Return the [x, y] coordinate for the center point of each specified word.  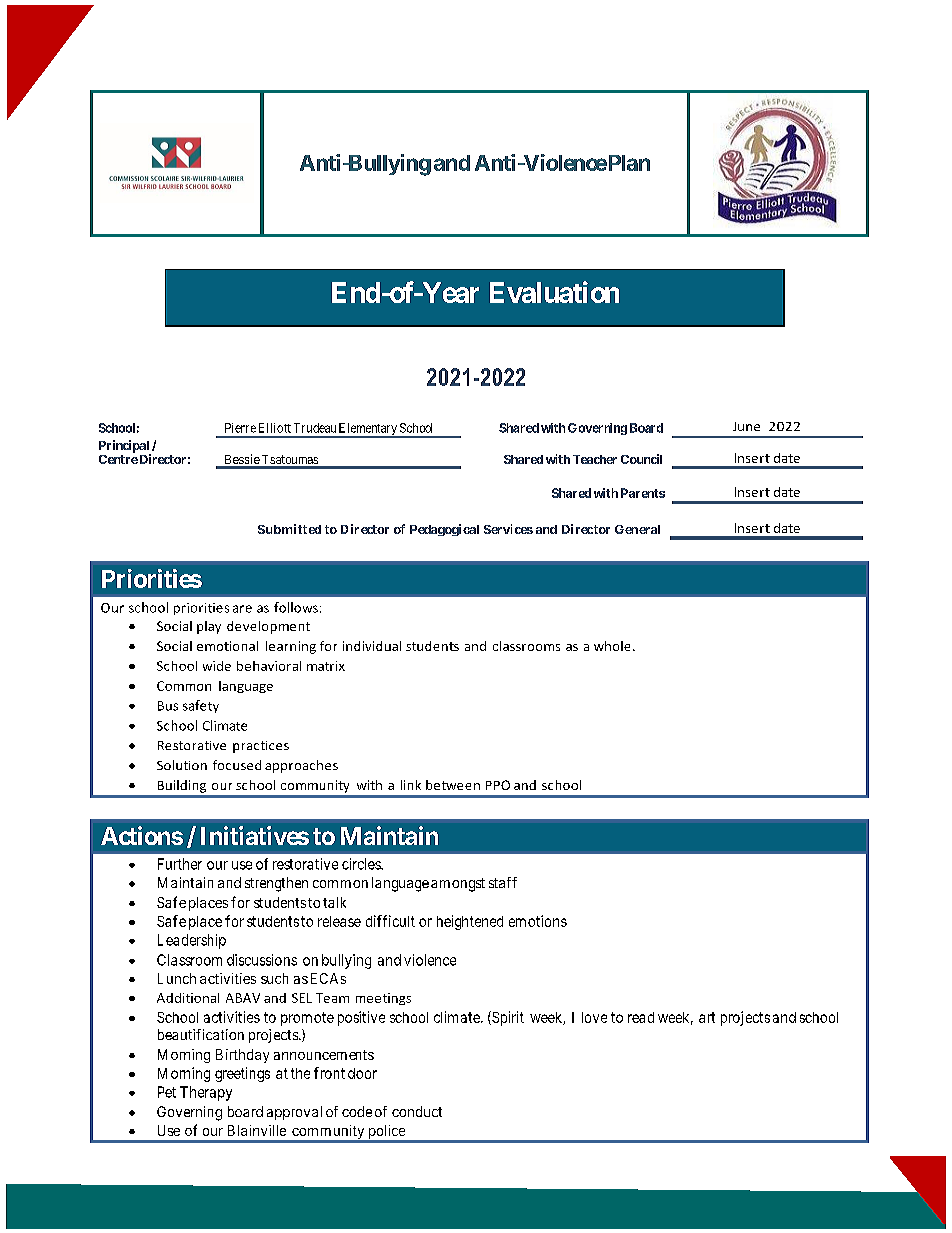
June [746, 426]
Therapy [206, 1093]
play [209, 627]
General [637, 529]
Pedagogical [444, 530]
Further [180, 864]
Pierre [240, 428]
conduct [417, 1111]
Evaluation [554, 292]
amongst [458, 885]
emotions [538, 921]
